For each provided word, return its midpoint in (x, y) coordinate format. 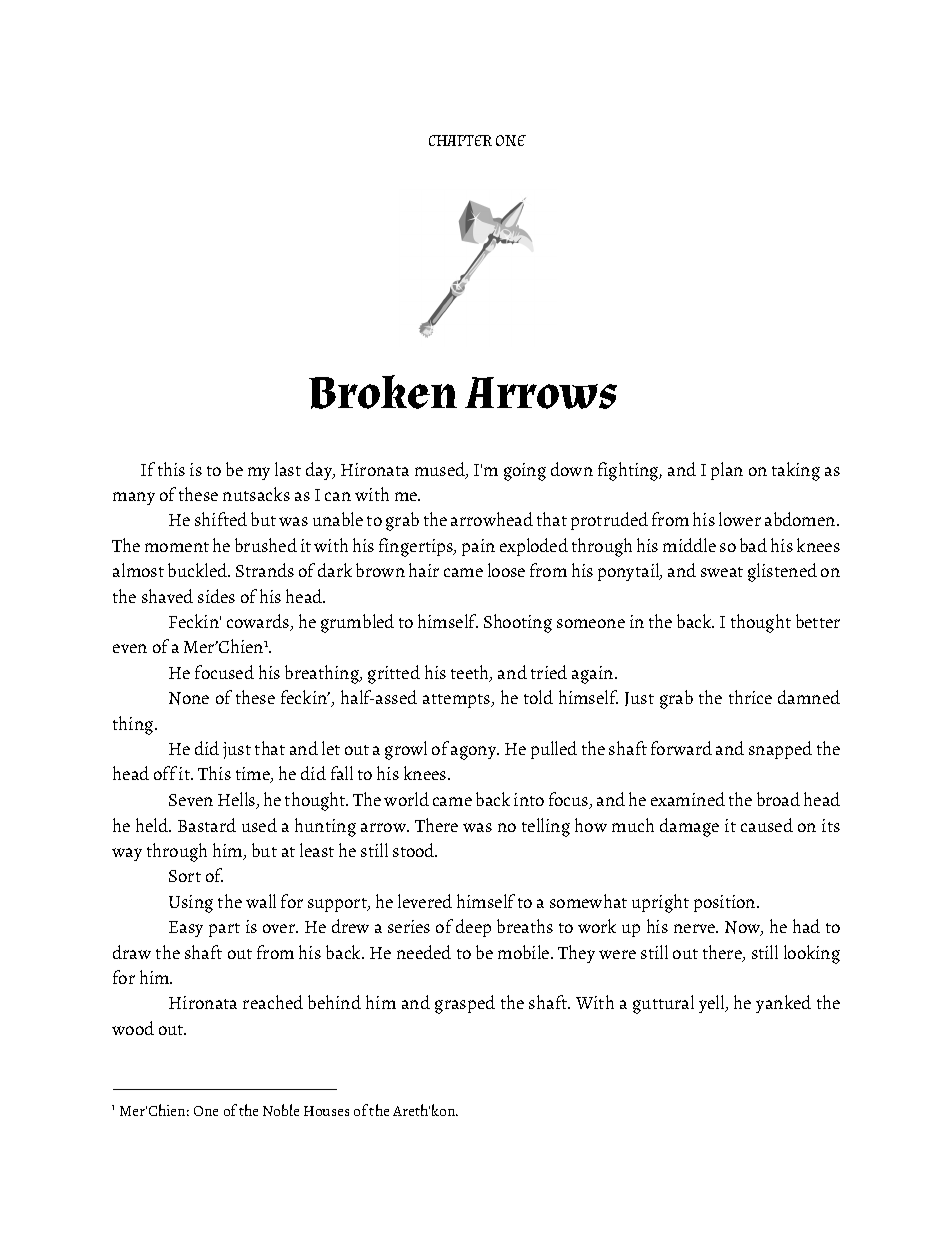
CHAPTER (460, 140)
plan (727, 471)
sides (216, 596)
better (818, 621)
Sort (185, 876)
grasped (465, 1004)
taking (796, 471)
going (525, 472)
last (288, 469)
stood (415, 850)
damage (689, 827)
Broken (383, 392)
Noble (281, 1110)
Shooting (518, 623)
